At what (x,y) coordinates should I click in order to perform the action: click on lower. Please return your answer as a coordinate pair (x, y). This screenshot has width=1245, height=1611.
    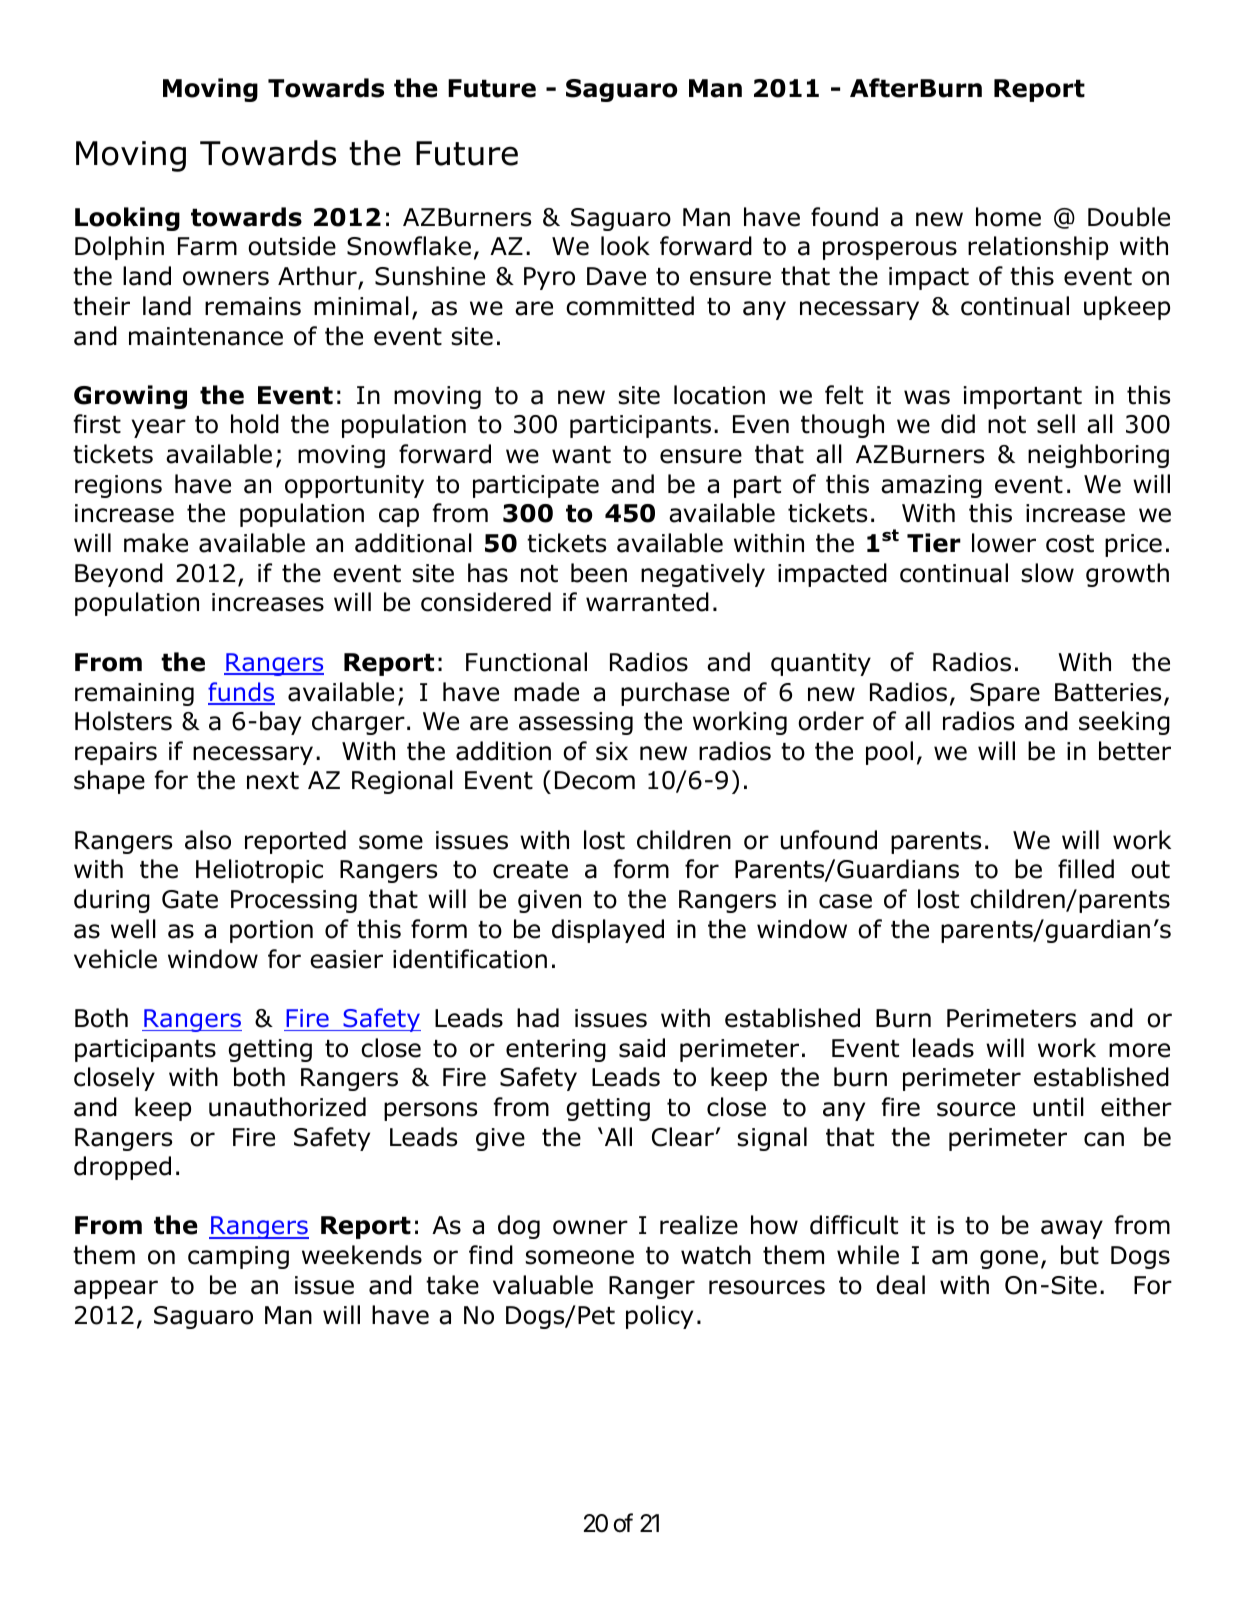
    Looking at the image, I should click on (1004, 543).
